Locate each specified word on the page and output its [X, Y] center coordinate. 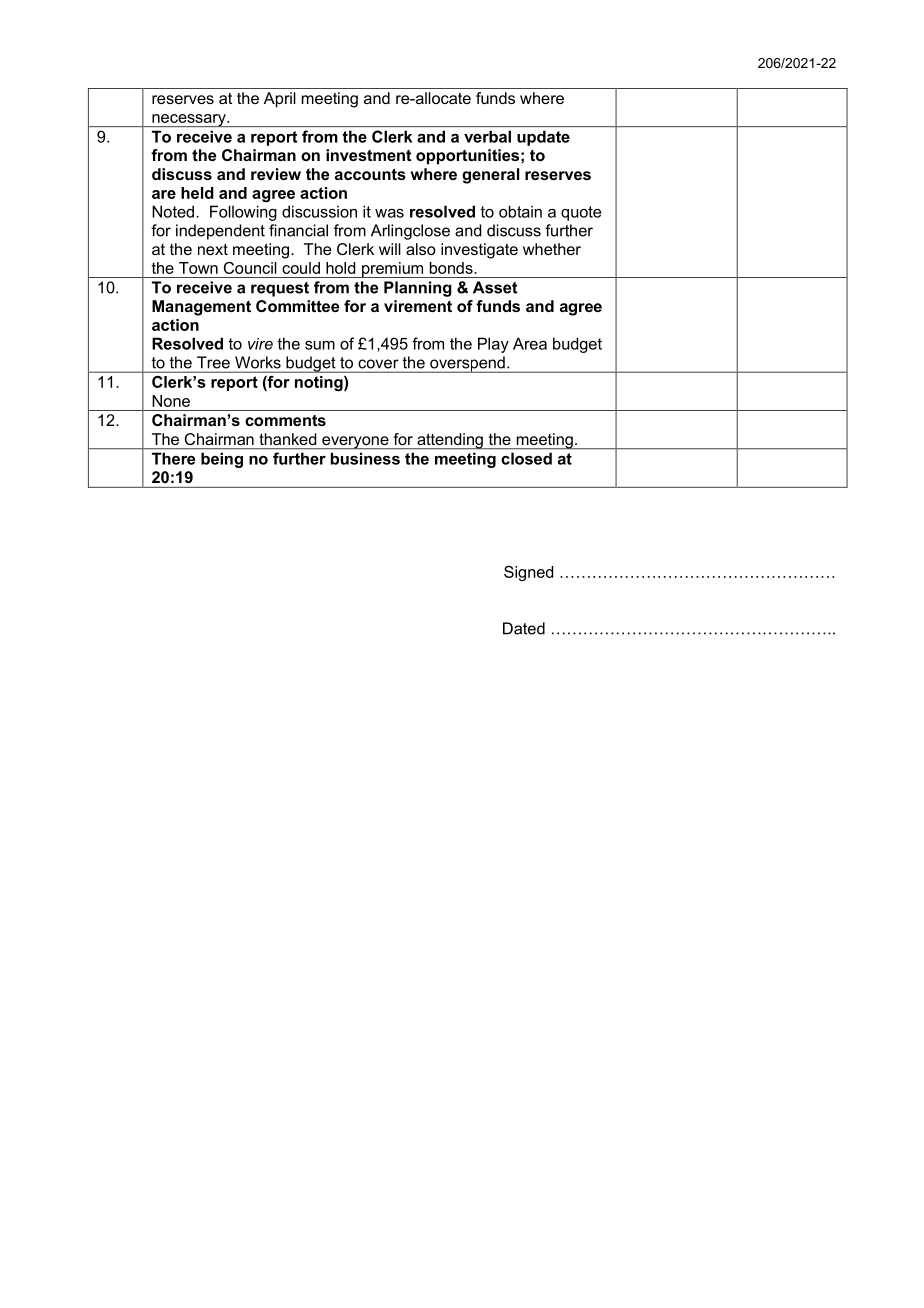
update [543, 138]
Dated [524, 628]
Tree [213, 362]
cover [378, 364]
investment [369, 155]
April [280, 100]
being [222, 460]
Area [530, 343]
